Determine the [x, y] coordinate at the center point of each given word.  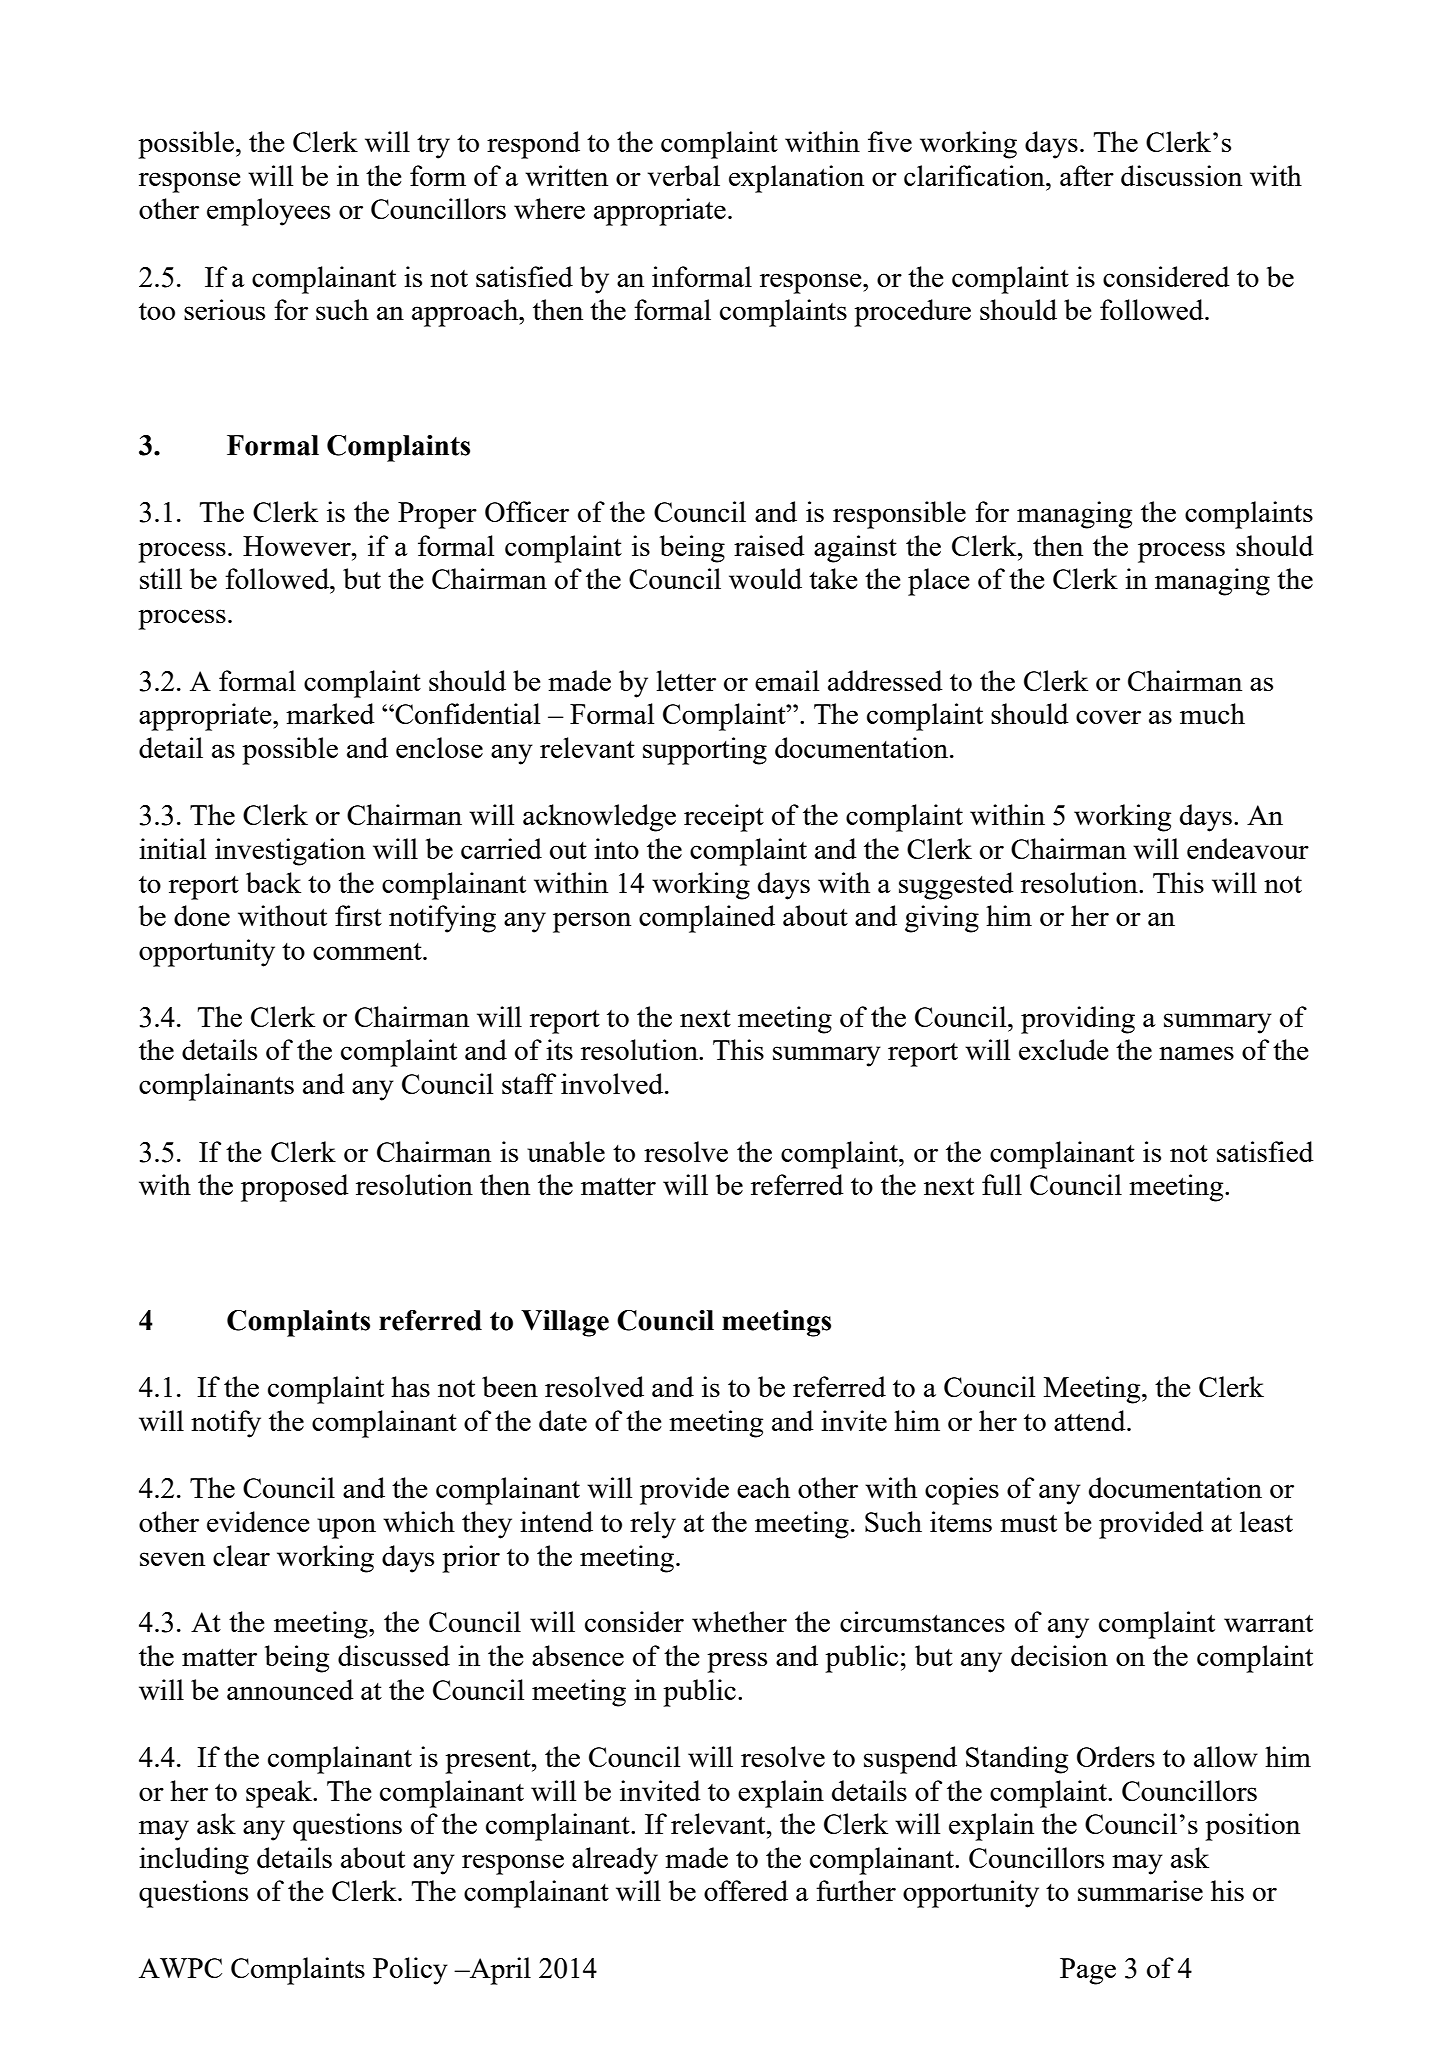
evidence [258, 1521]
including [194, 1861]
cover [1108, 717]
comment [368, 951]
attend [1091, 1420]
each [763, 1487]
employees [268, 212]
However [298, 546]
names [1196, 1053]
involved [613, 1083]
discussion [1181, 175]
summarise [1140, 1890]
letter [686, 680]
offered [746, 1890]
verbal [684, 175]
